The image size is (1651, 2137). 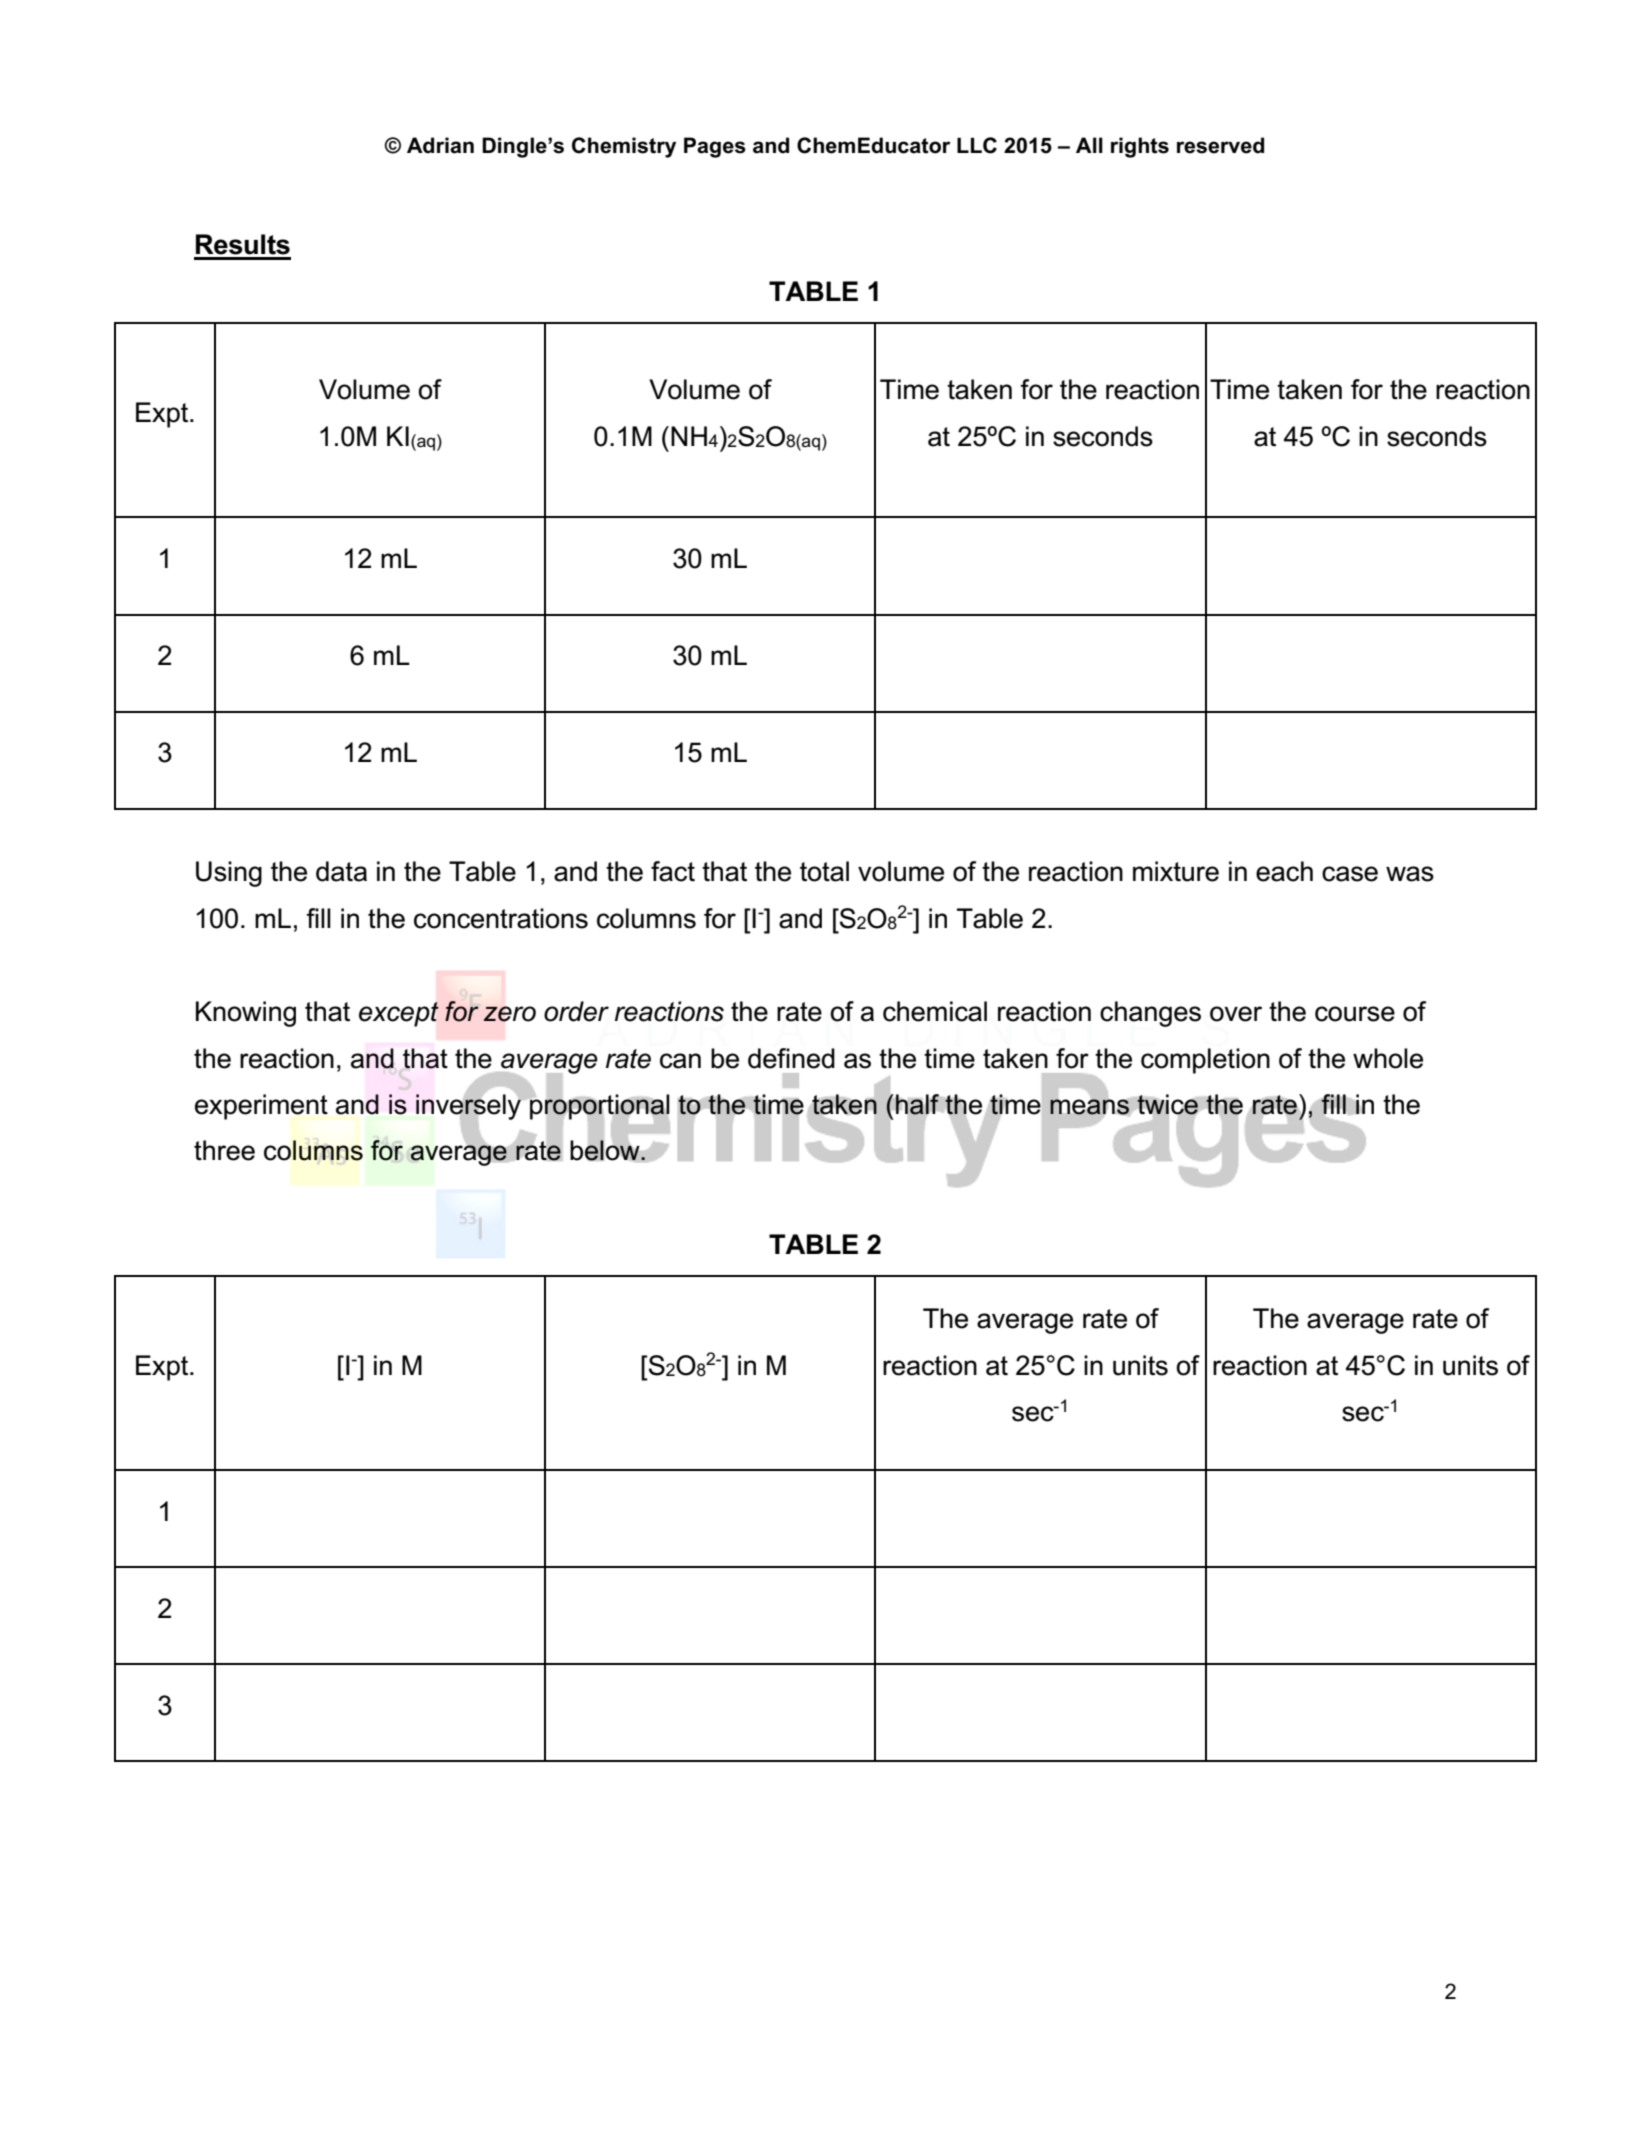 What do you see at coordinates (715, 147) in the screenshot?
I see `Pages` at bounding box center [715, 147].
